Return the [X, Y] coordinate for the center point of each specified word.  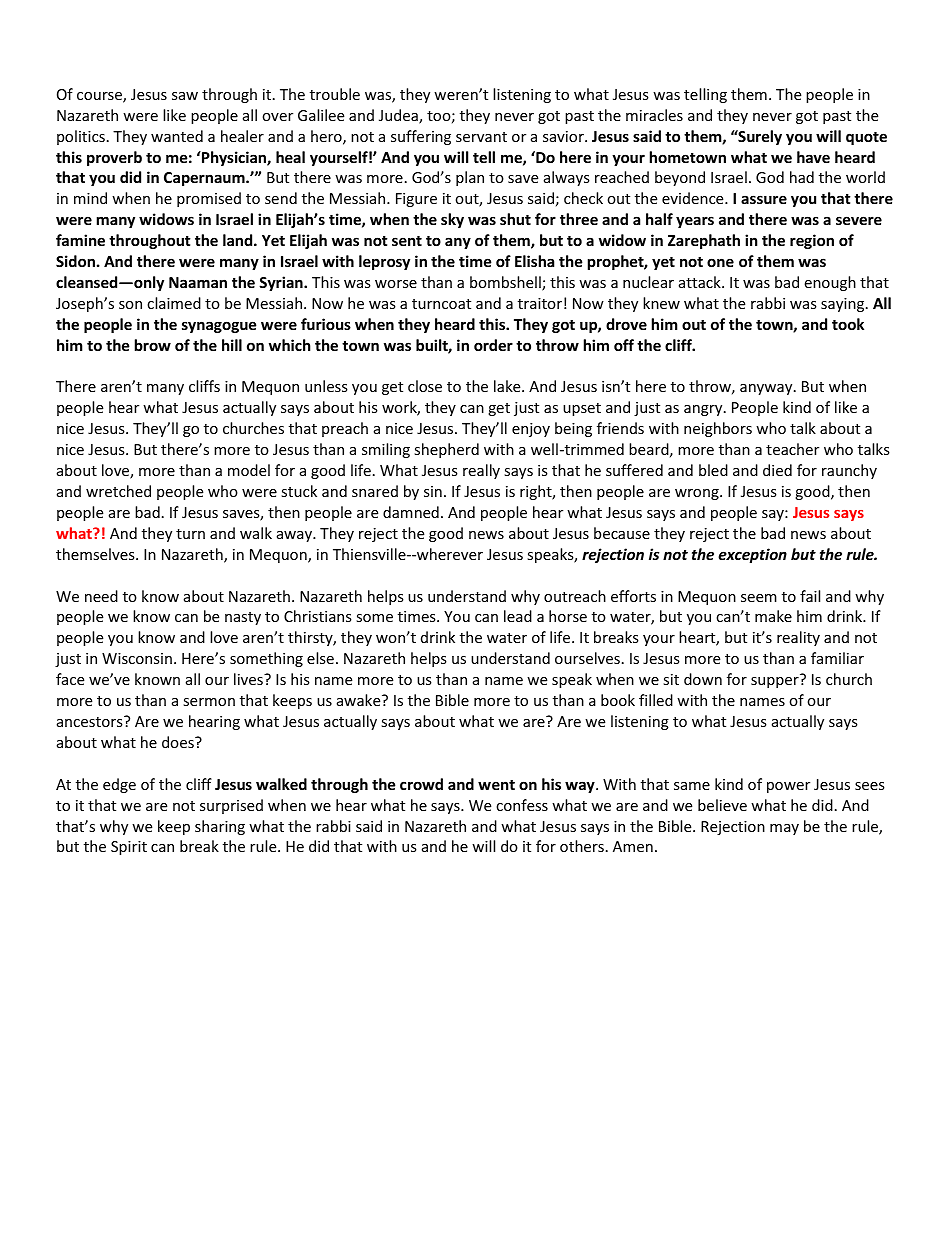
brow [153, 345]
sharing [220, 827]
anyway [767, 389]
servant [481, 137]
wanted [177, 136]
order [493, 345]
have [813, 157]
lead [518, 616]
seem [759, 598]
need [101, 596]
